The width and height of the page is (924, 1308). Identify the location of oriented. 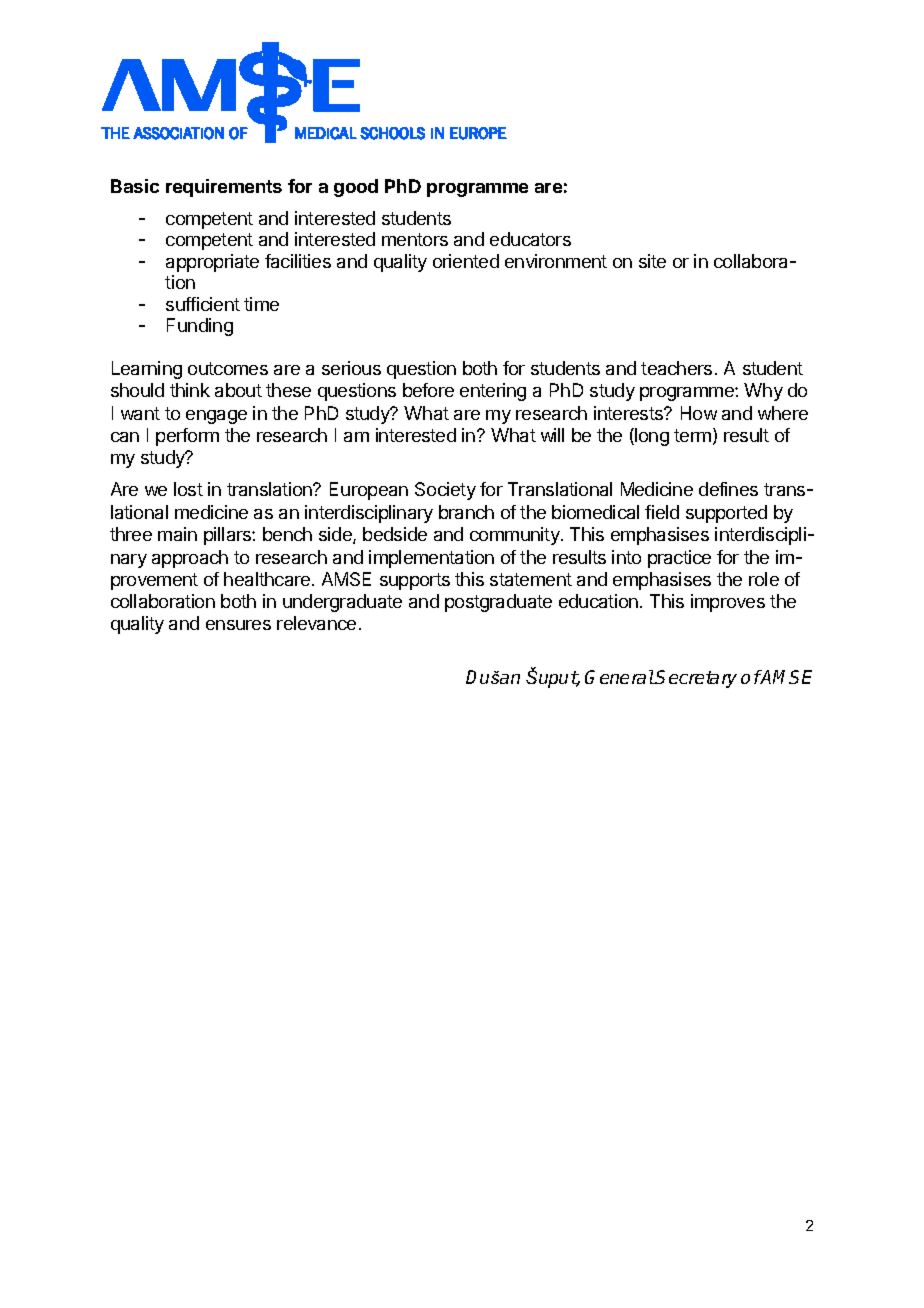
(466, 261).
